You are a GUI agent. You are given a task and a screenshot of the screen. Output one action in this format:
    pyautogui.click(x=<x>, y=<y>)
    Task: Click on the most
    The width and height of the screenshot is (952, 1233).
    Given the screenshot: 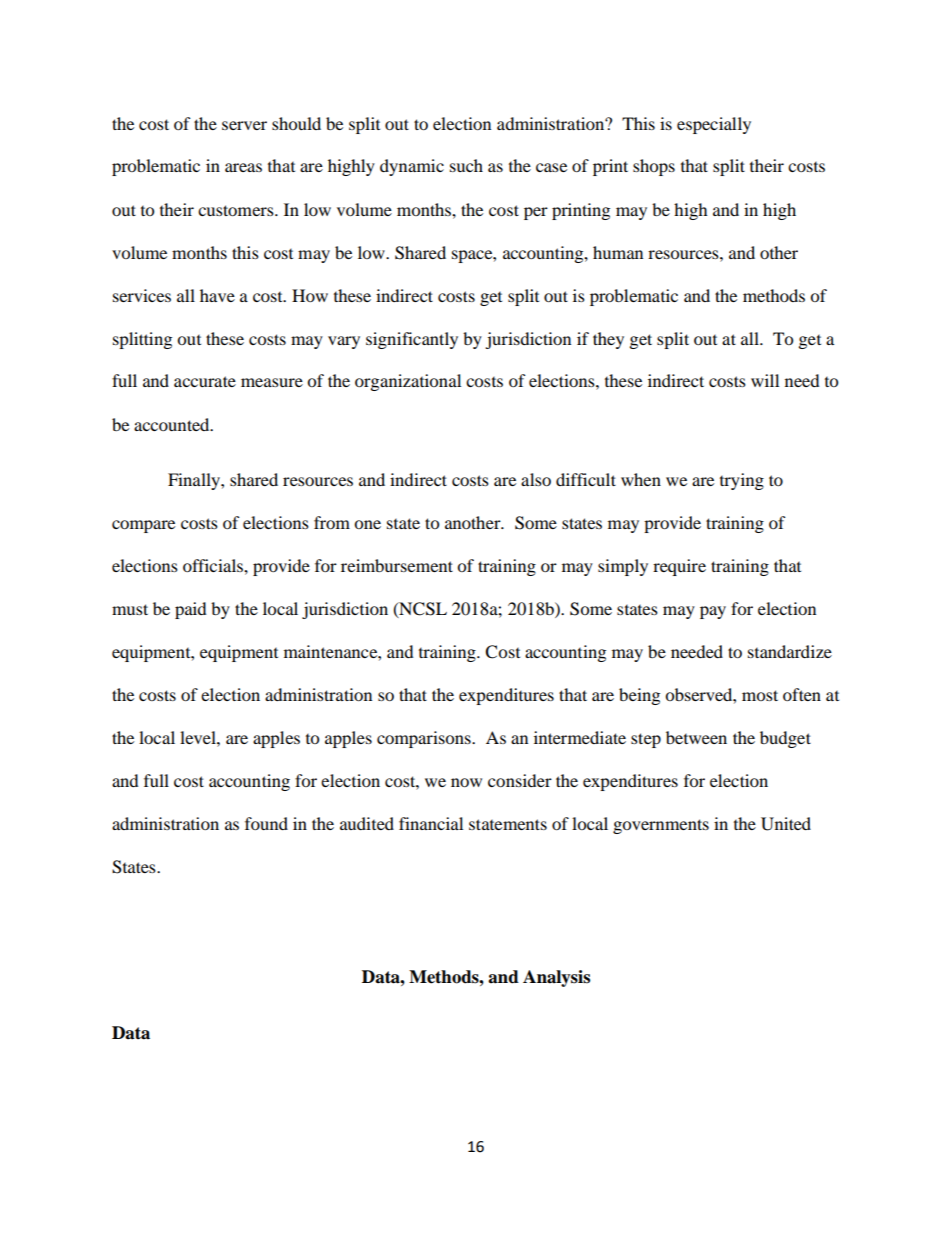 What is the action you would take?
    pyautogui.click(x=760, y=695)
